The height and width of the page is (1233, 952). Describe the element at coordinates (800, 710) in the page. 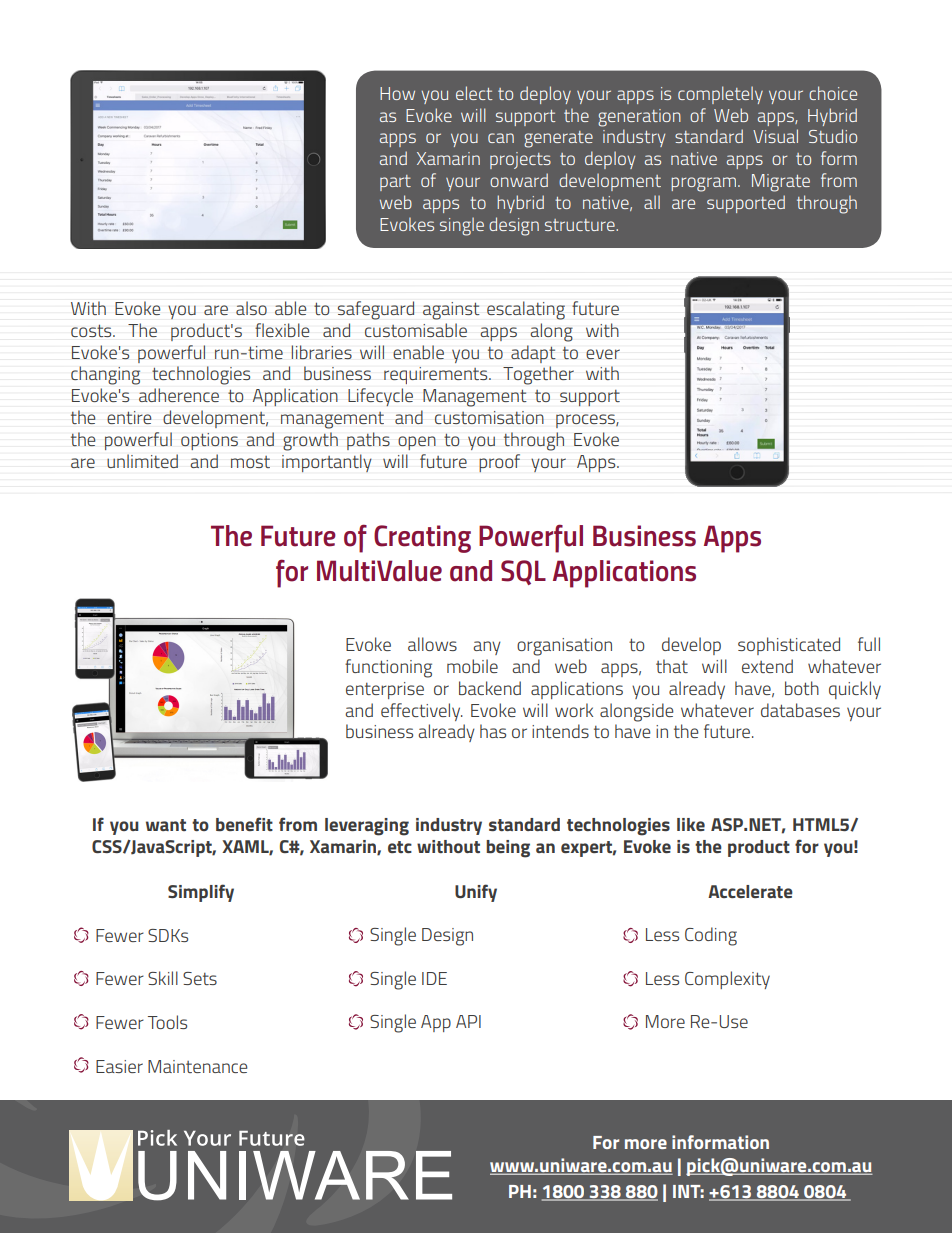

I see `databases` at that location.
